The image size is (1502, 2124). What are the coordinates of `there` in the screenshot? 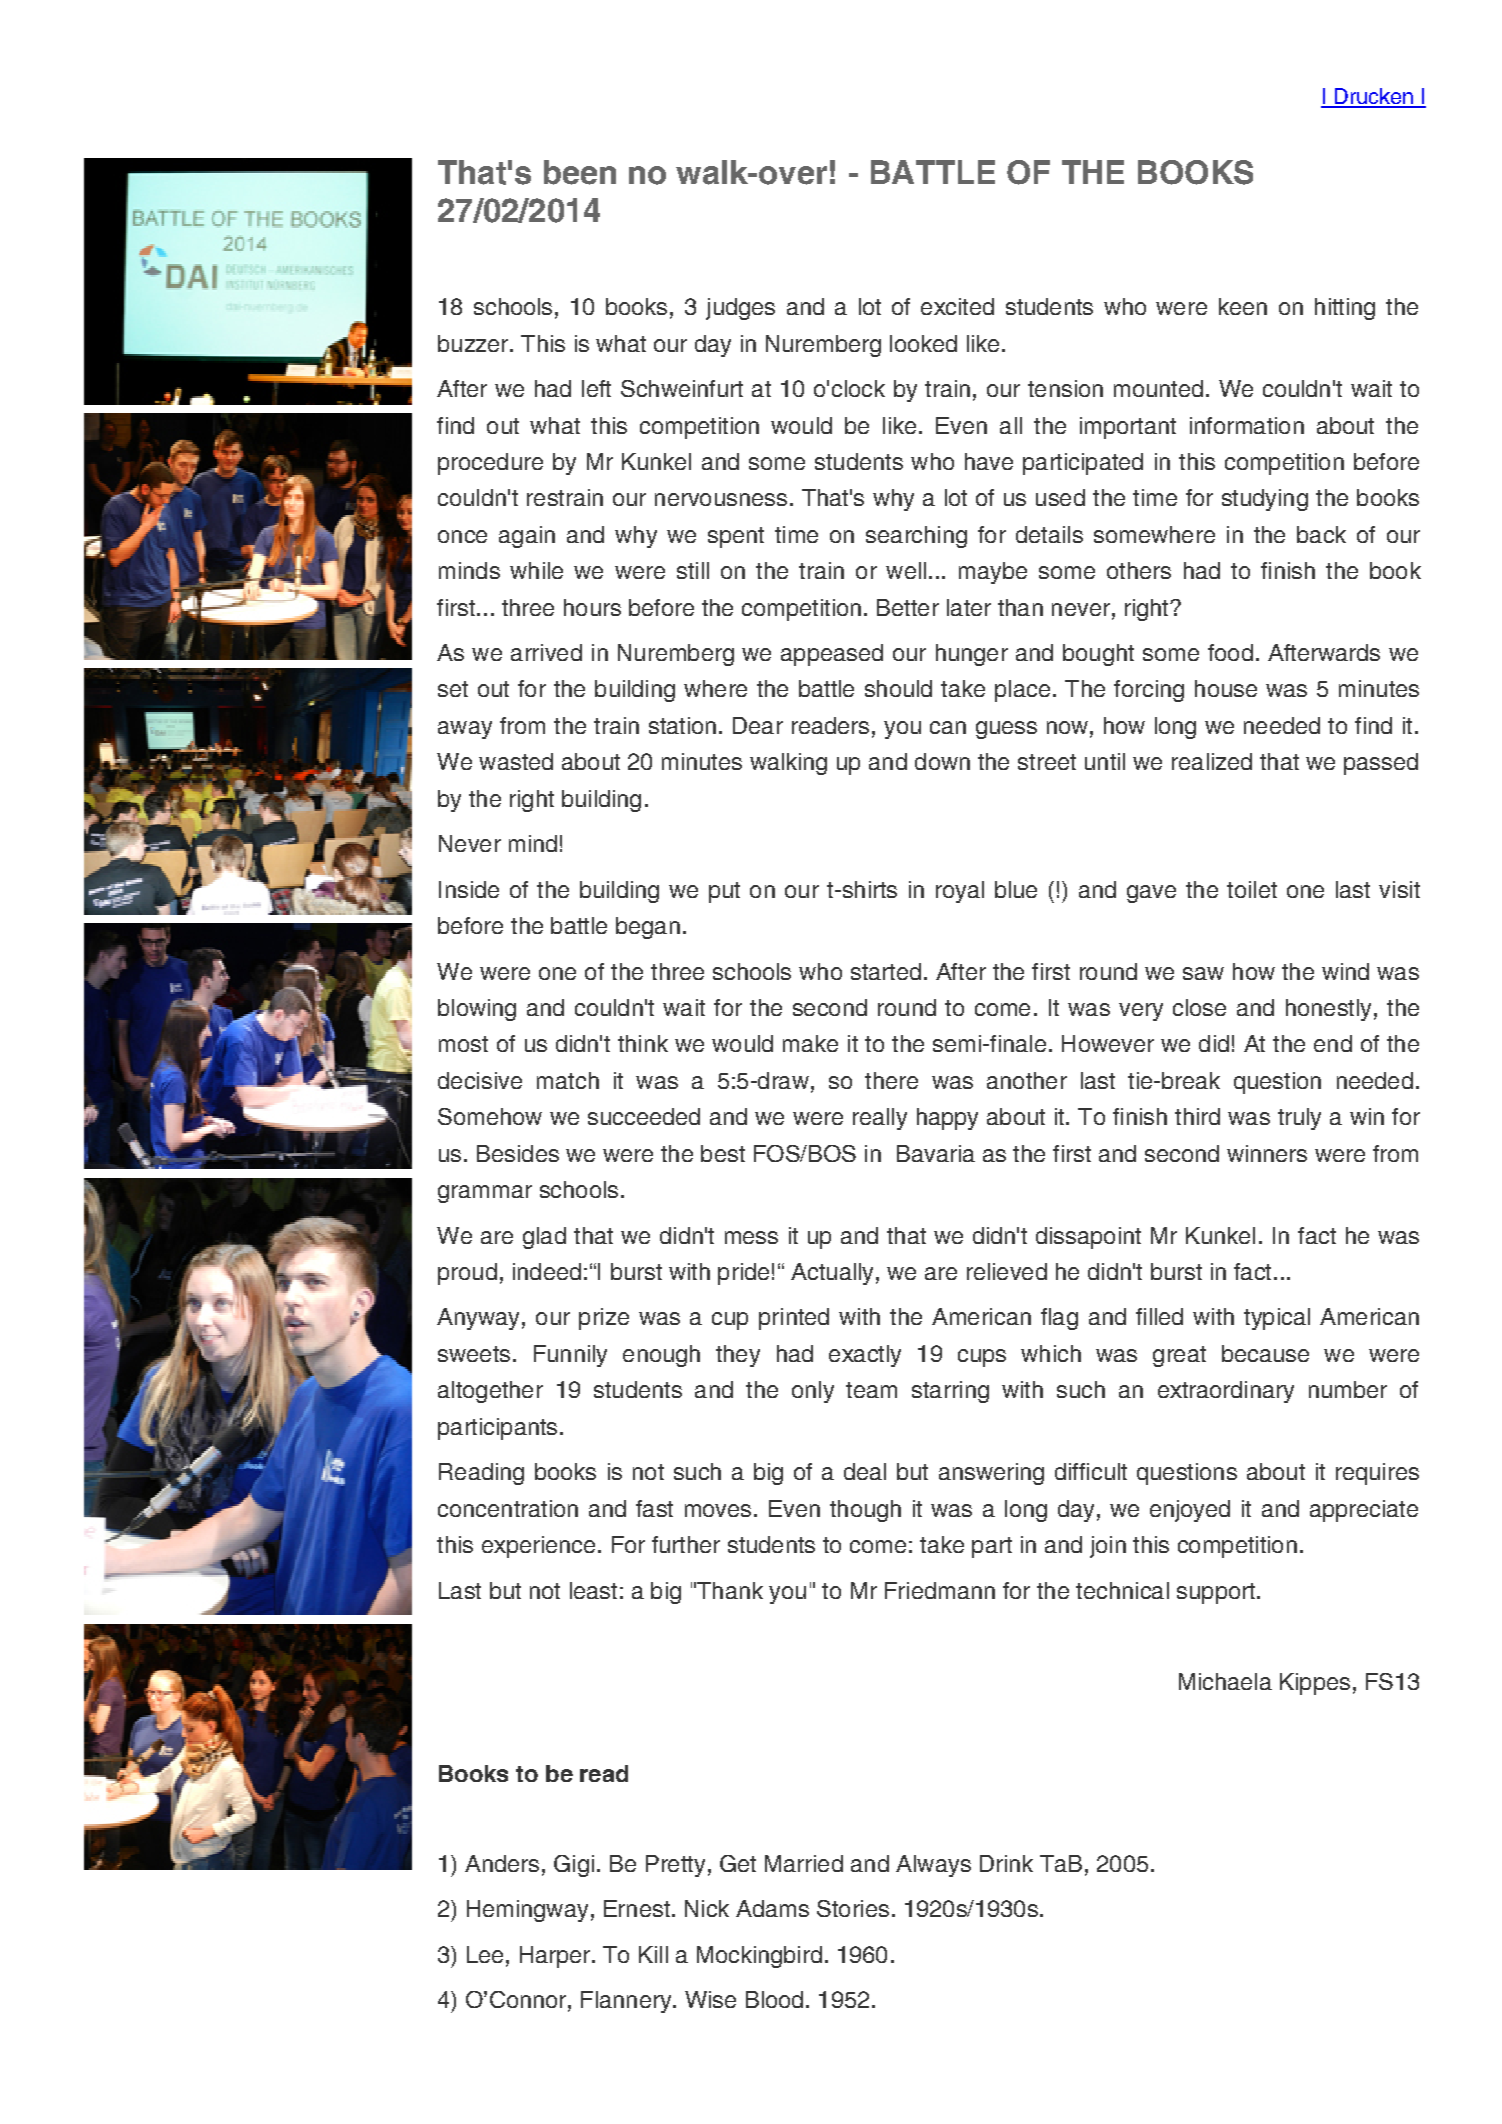 It's located at (891, 1080).
